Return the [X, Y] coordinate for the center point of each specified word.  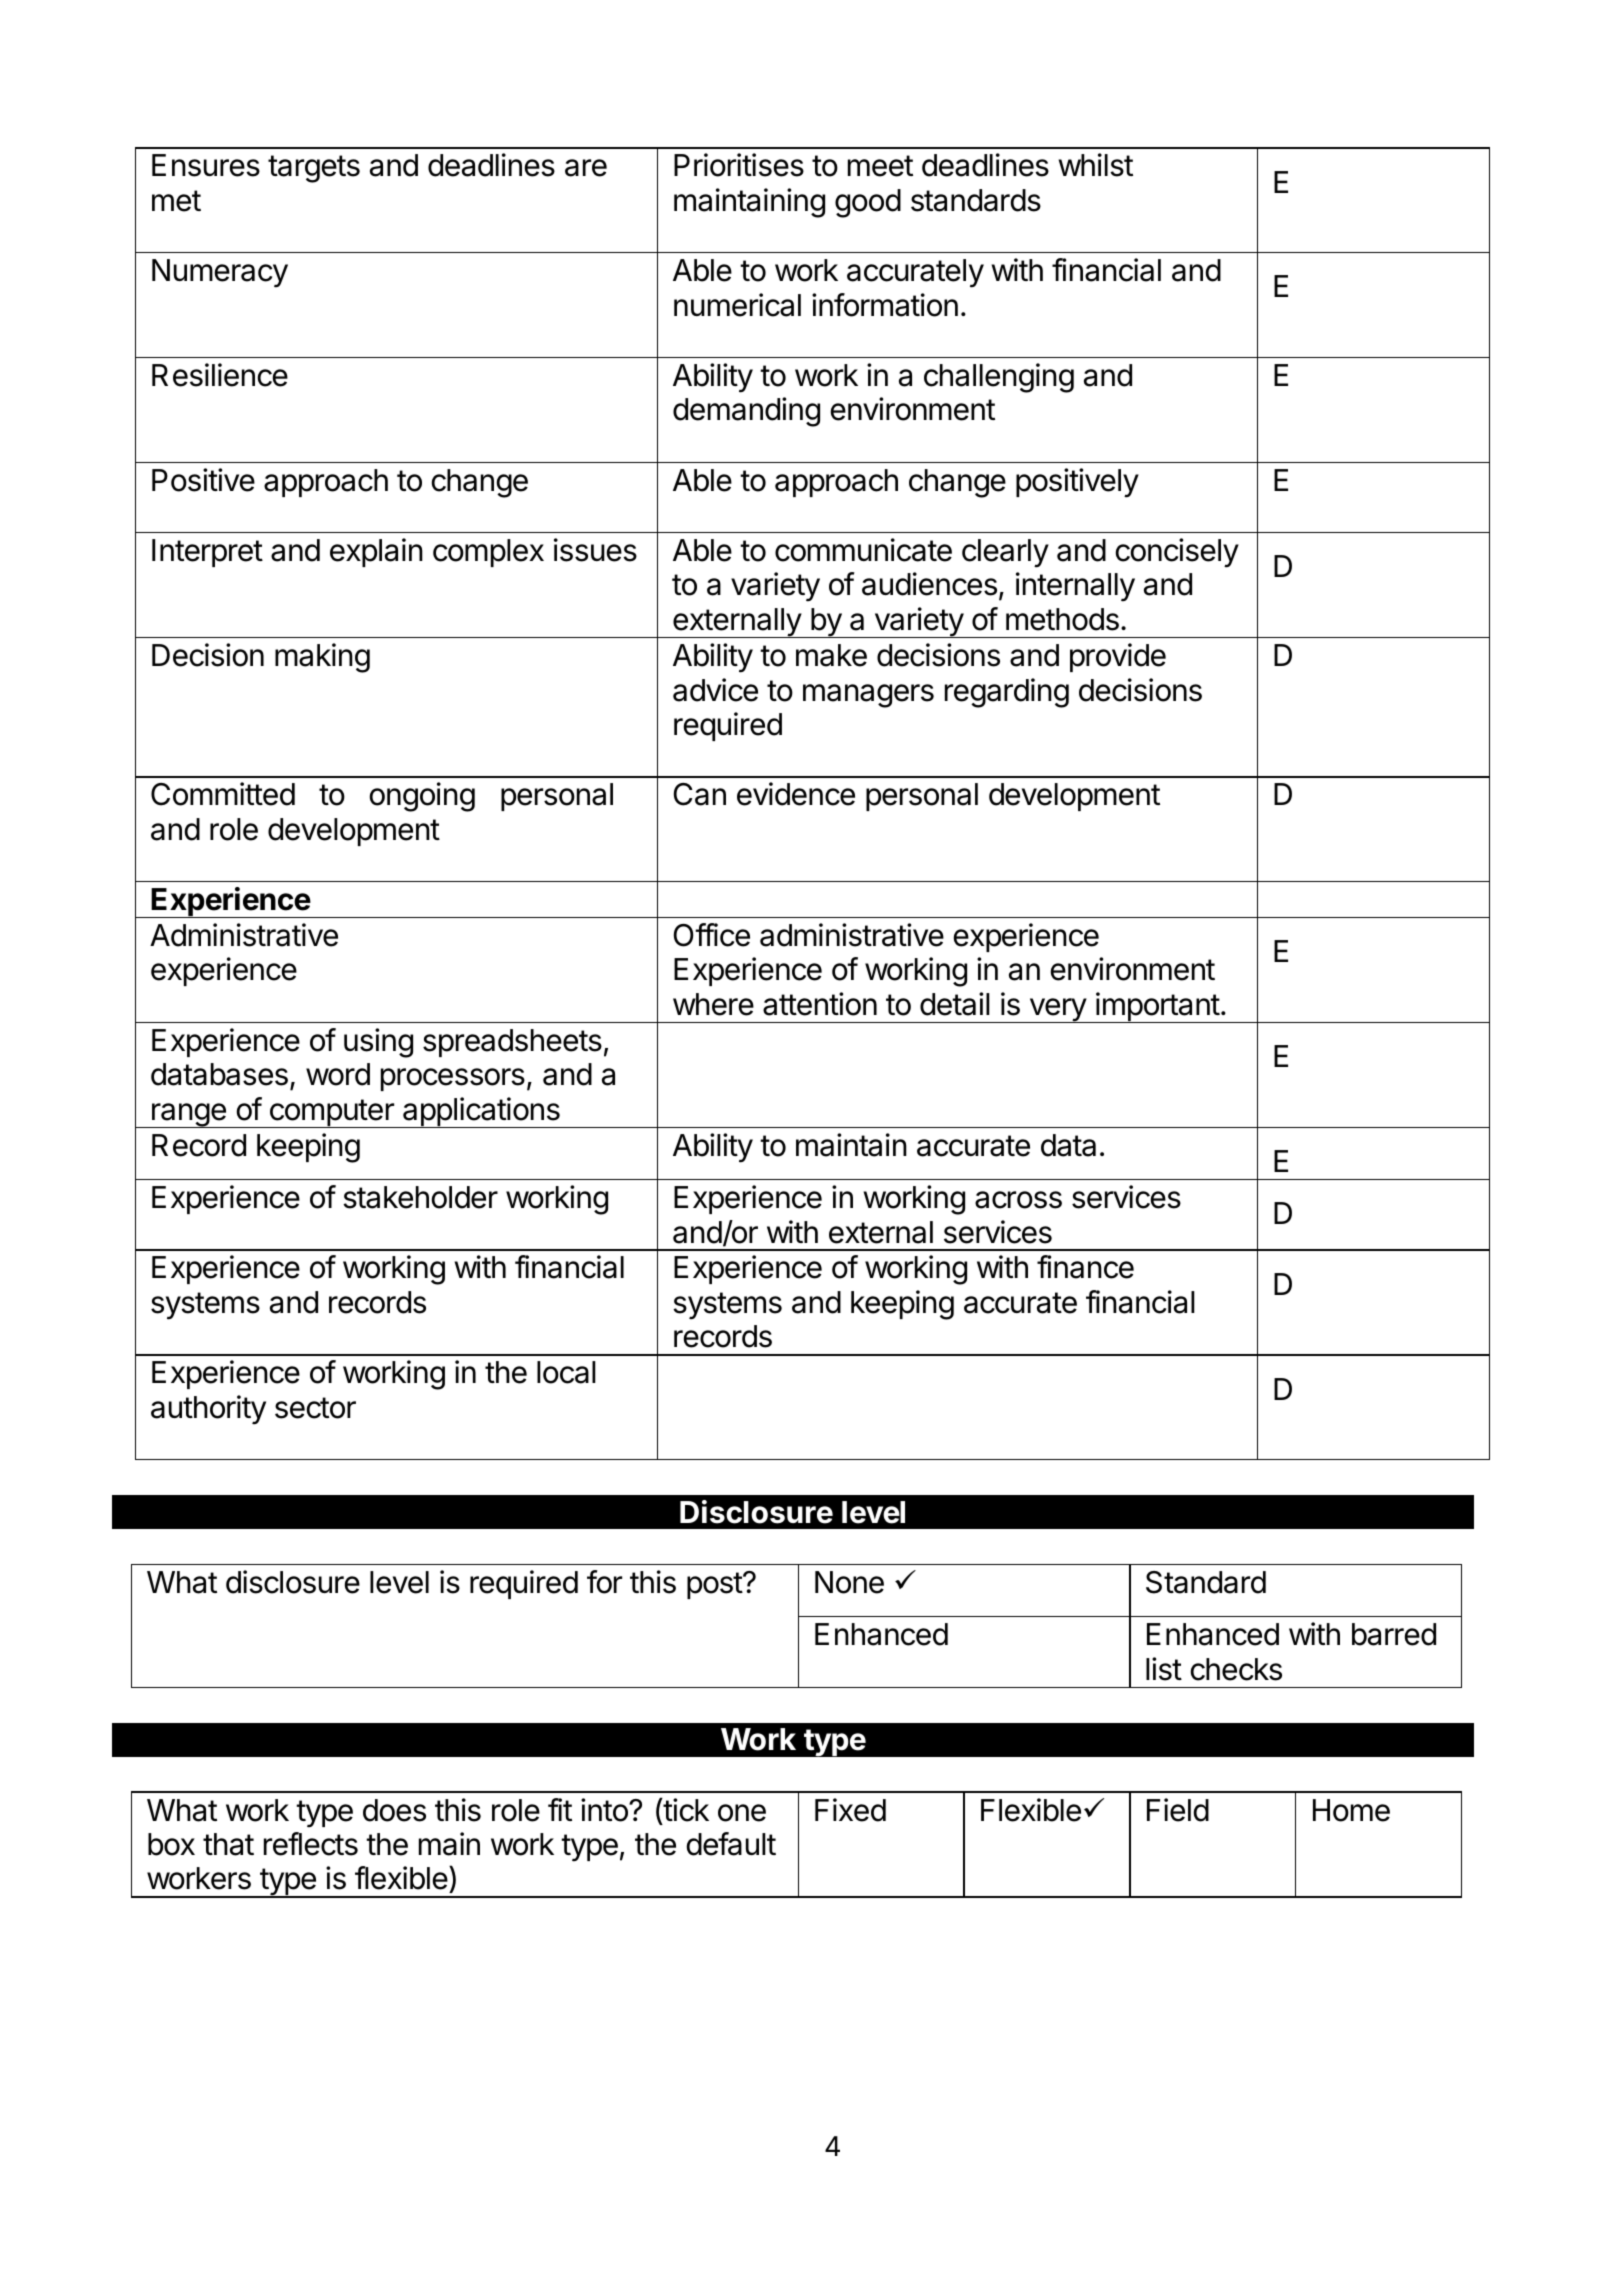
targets [314, 169]
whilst [1096, 165]
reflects [311, 1844]
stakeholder [420, 1197]
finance [1085, 1267]
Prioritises [739, 165]
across [1018, 1200]
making [322, 658]
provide [1118, 657]
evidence [796, 794]
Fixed [850, 1810]
